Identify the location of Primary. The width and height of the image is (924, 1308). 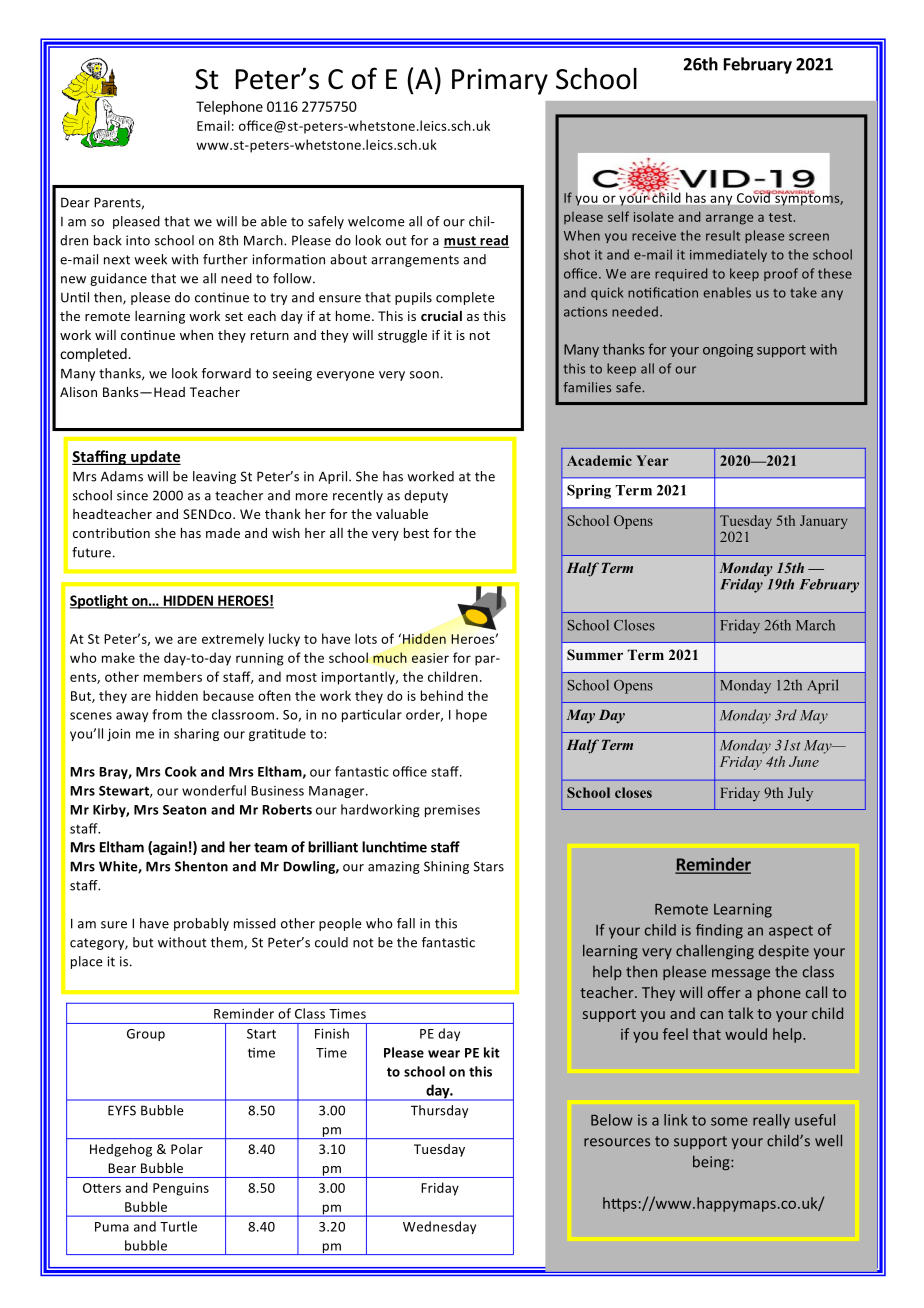
(500, 82).
